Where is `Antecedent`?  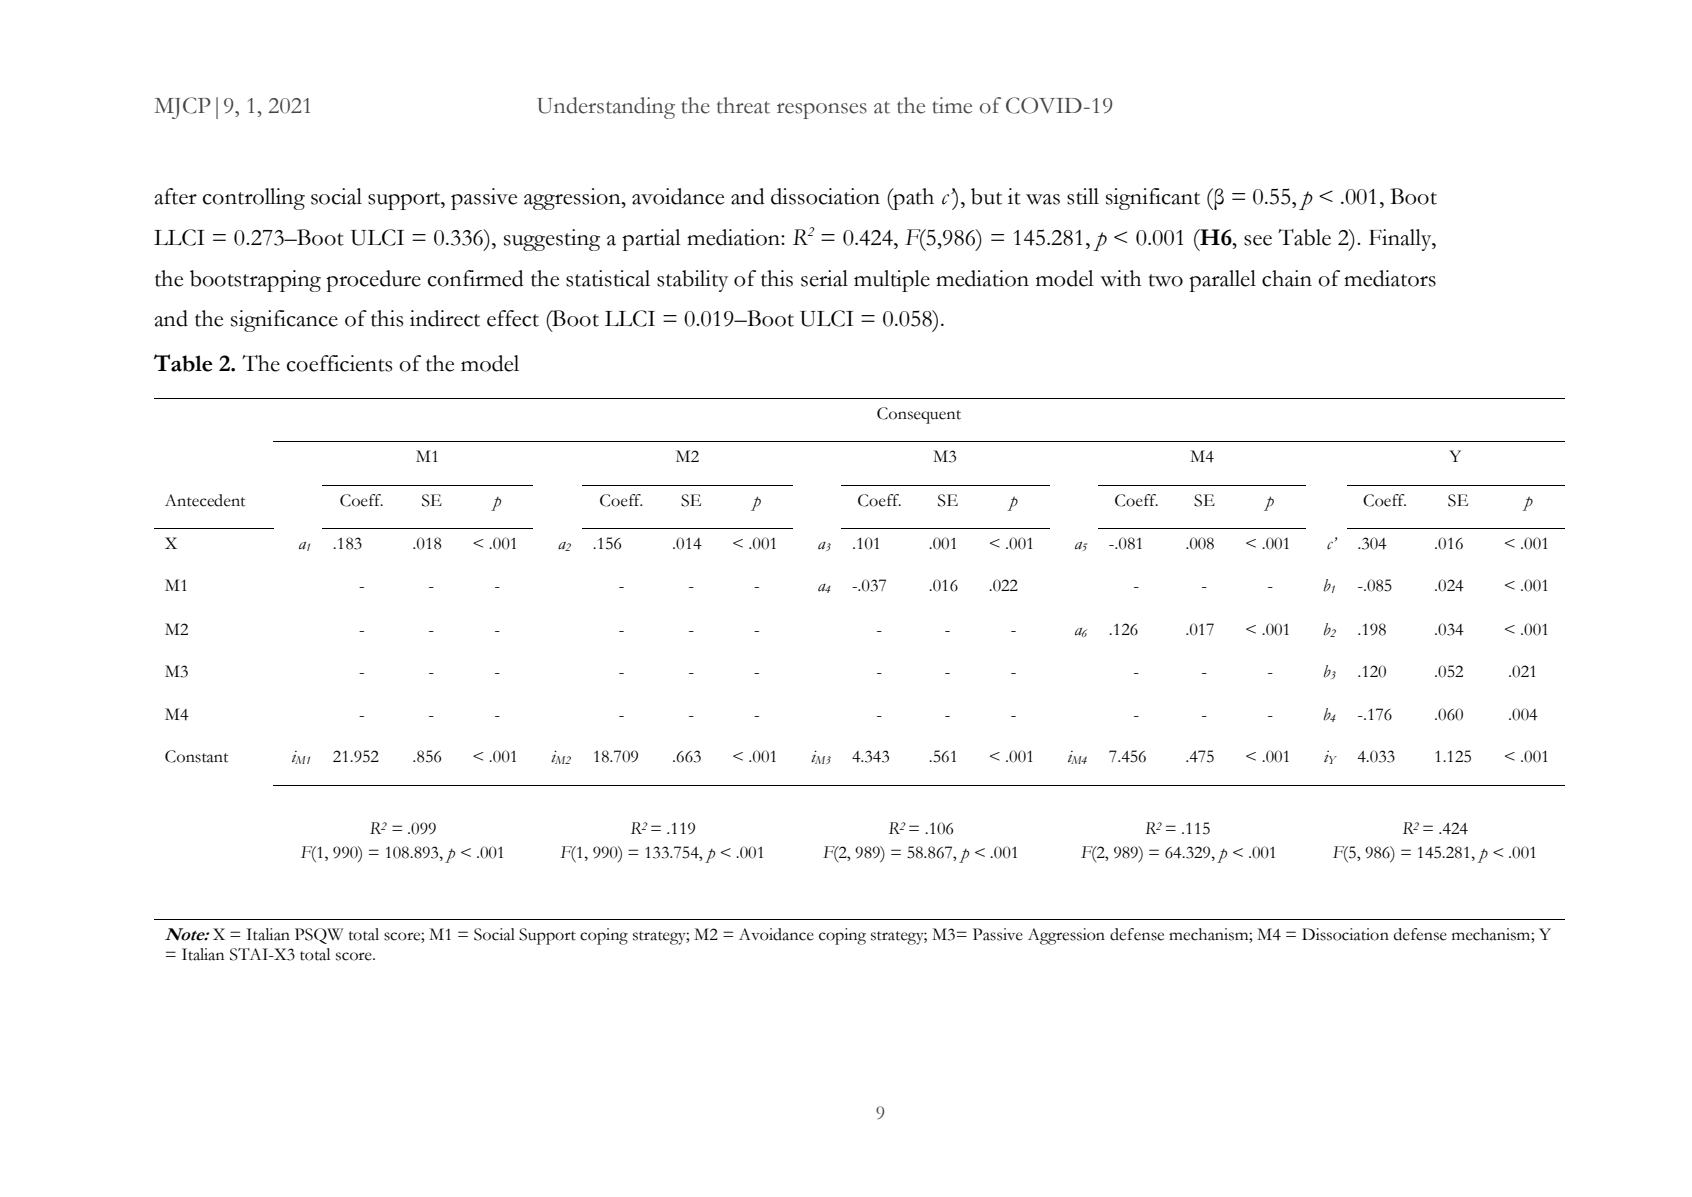
Antecedent is located at coordinates (205, 500).
